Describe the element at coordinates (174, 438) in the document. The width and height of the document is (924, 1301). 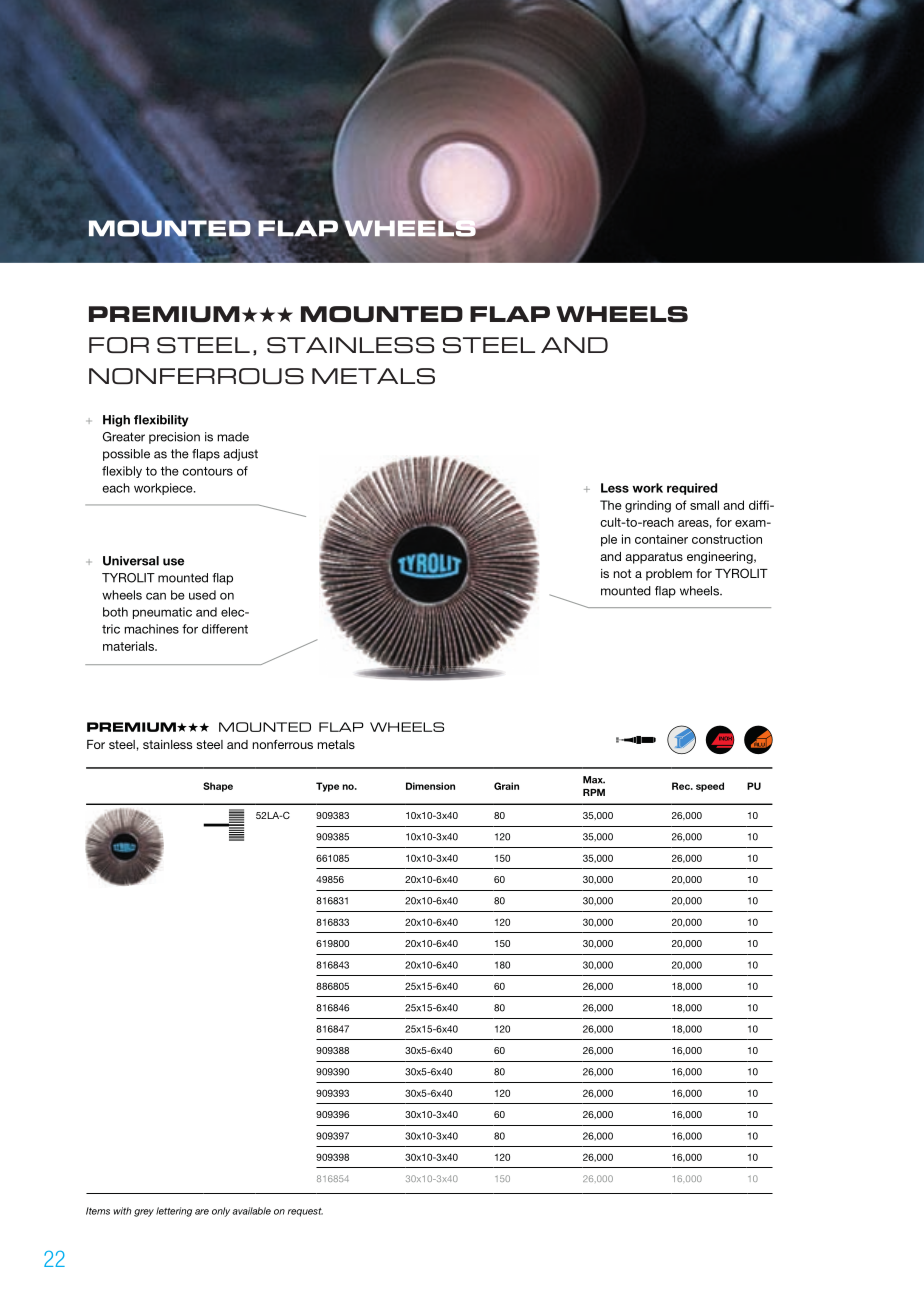
I see `precision` at that location.
